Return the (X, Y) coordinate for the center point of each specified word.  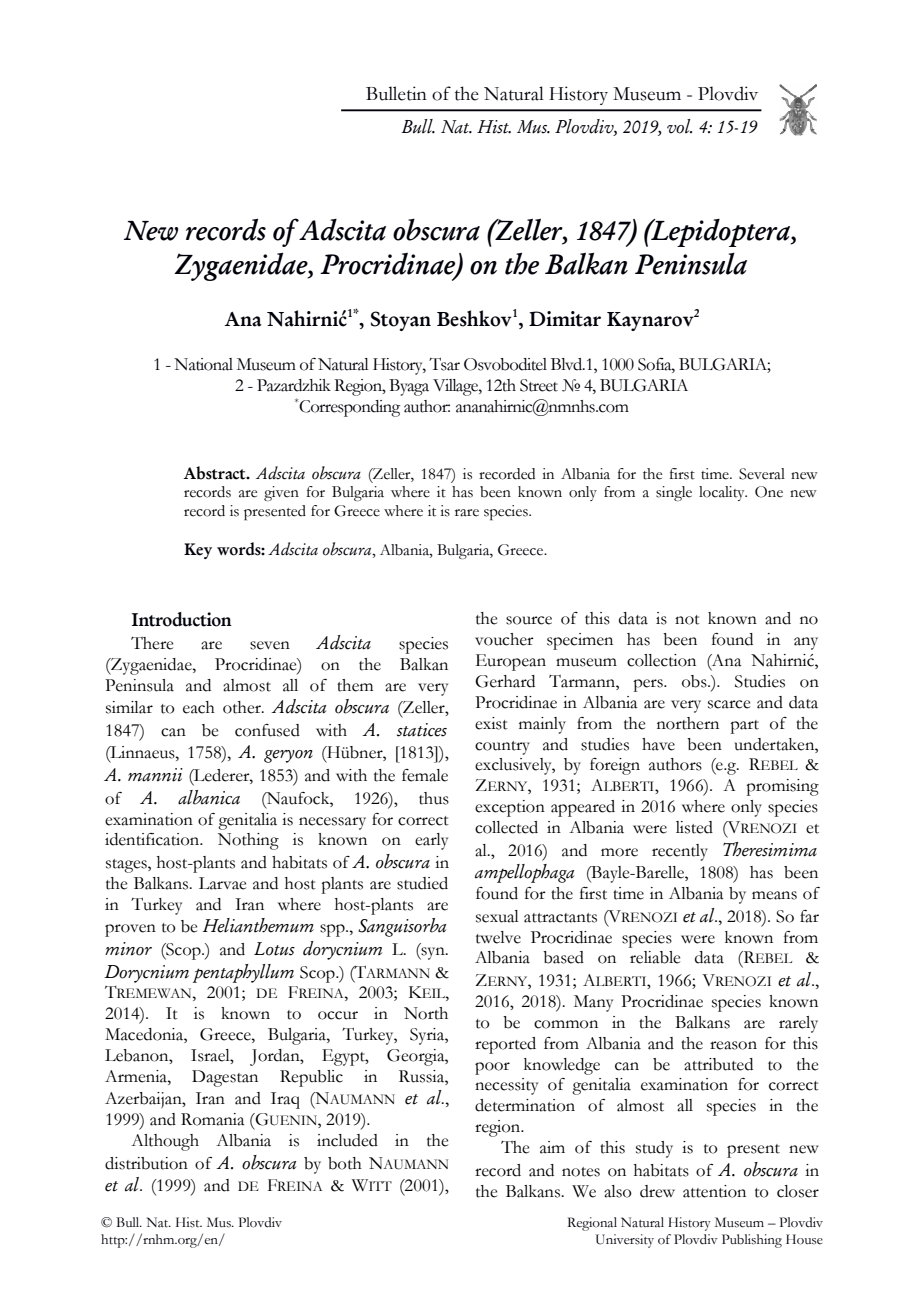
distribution (146, 1163)
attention (714, 1191)
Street (539, 385)
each (199, 707)
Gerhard (505, 681)
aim (552, 1147)
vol (679, 126)
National (203, 364)
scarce (729, 704)
